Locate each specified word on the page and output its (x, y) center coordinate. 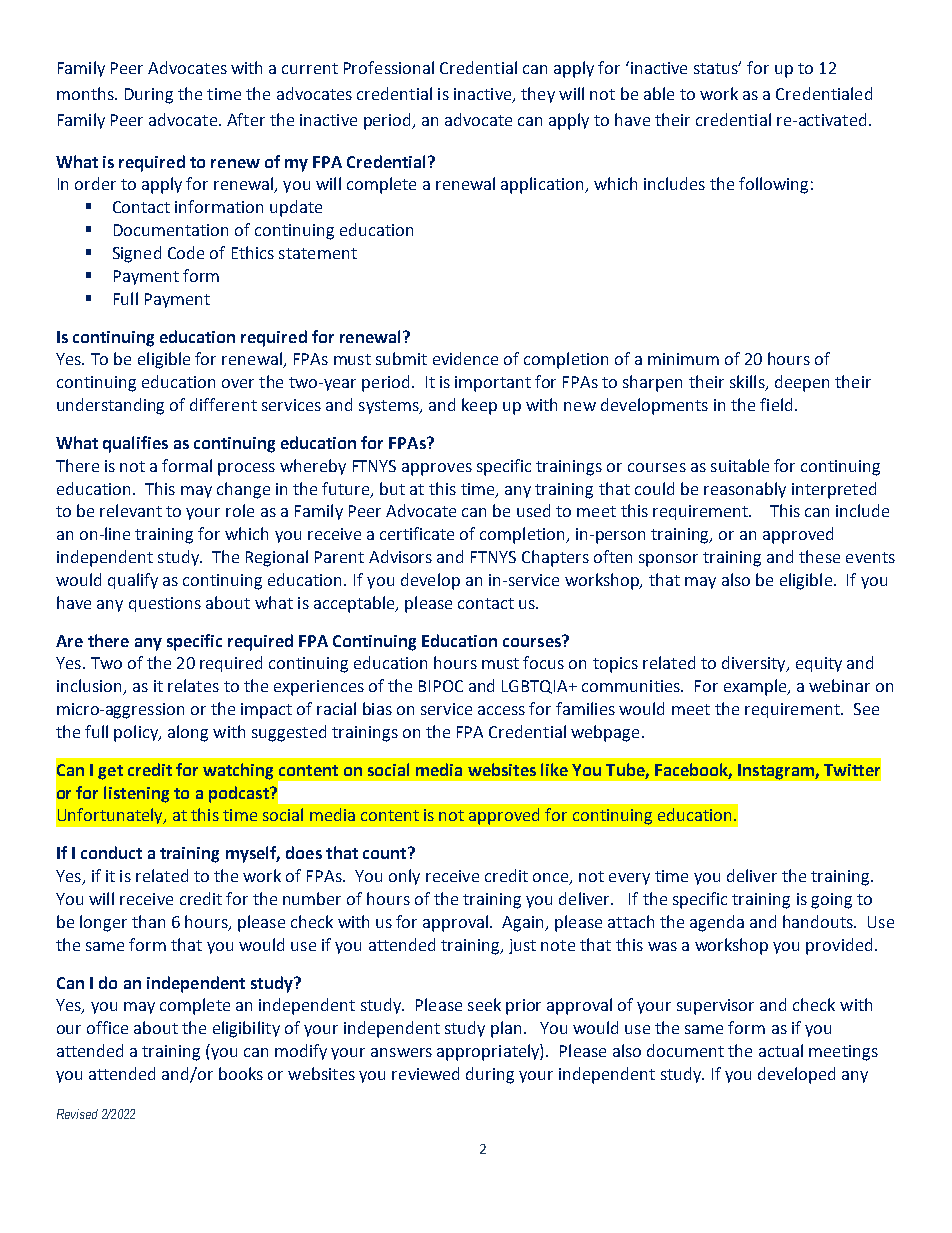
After (246, 119)
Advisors (400, 556)
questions (165, 604)
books (241, 1073)
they (538, 95)
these (819, 556)
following (773, 185)
